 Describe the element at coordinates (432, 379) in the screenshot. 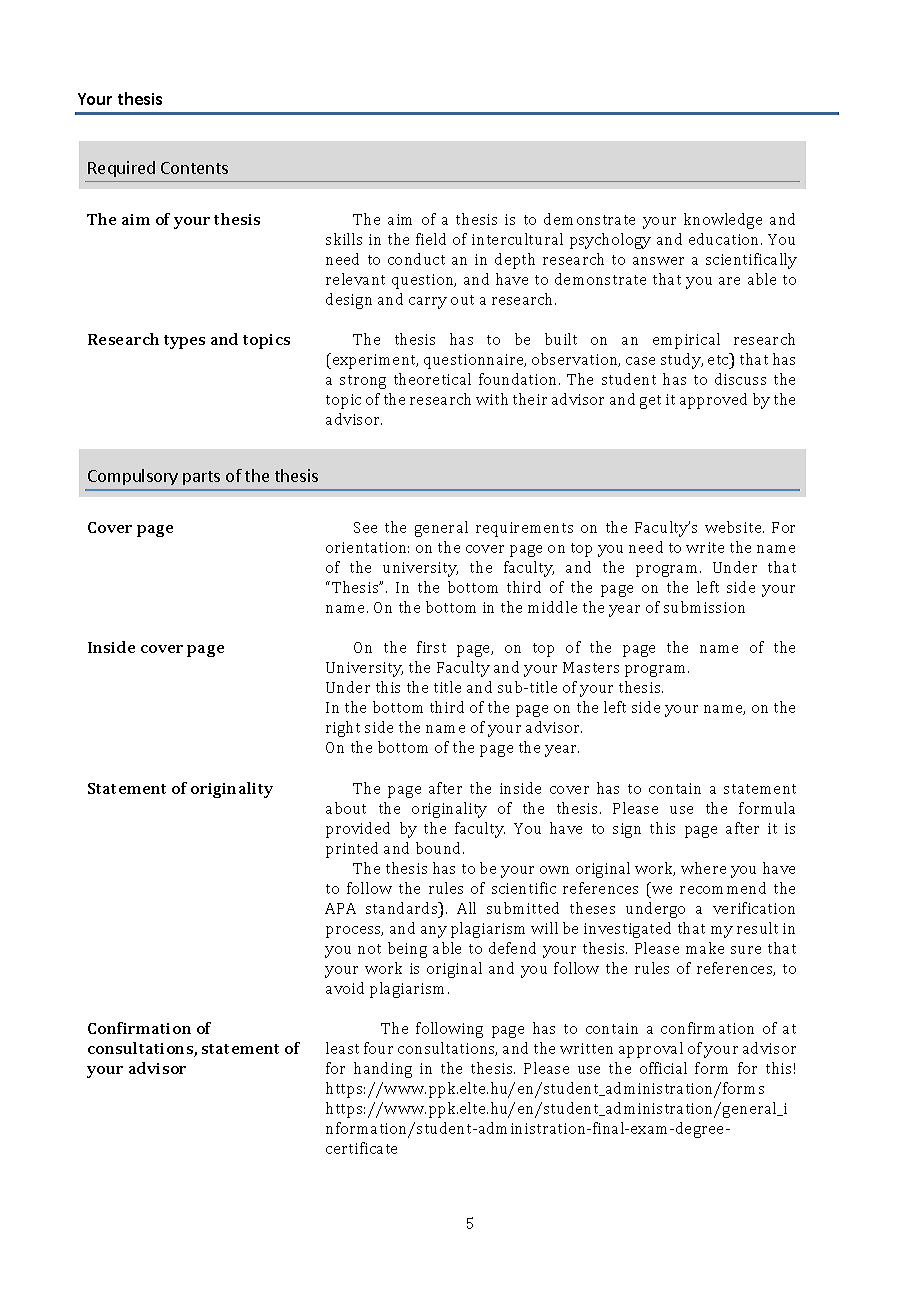

I see `theoretical` at that location.
